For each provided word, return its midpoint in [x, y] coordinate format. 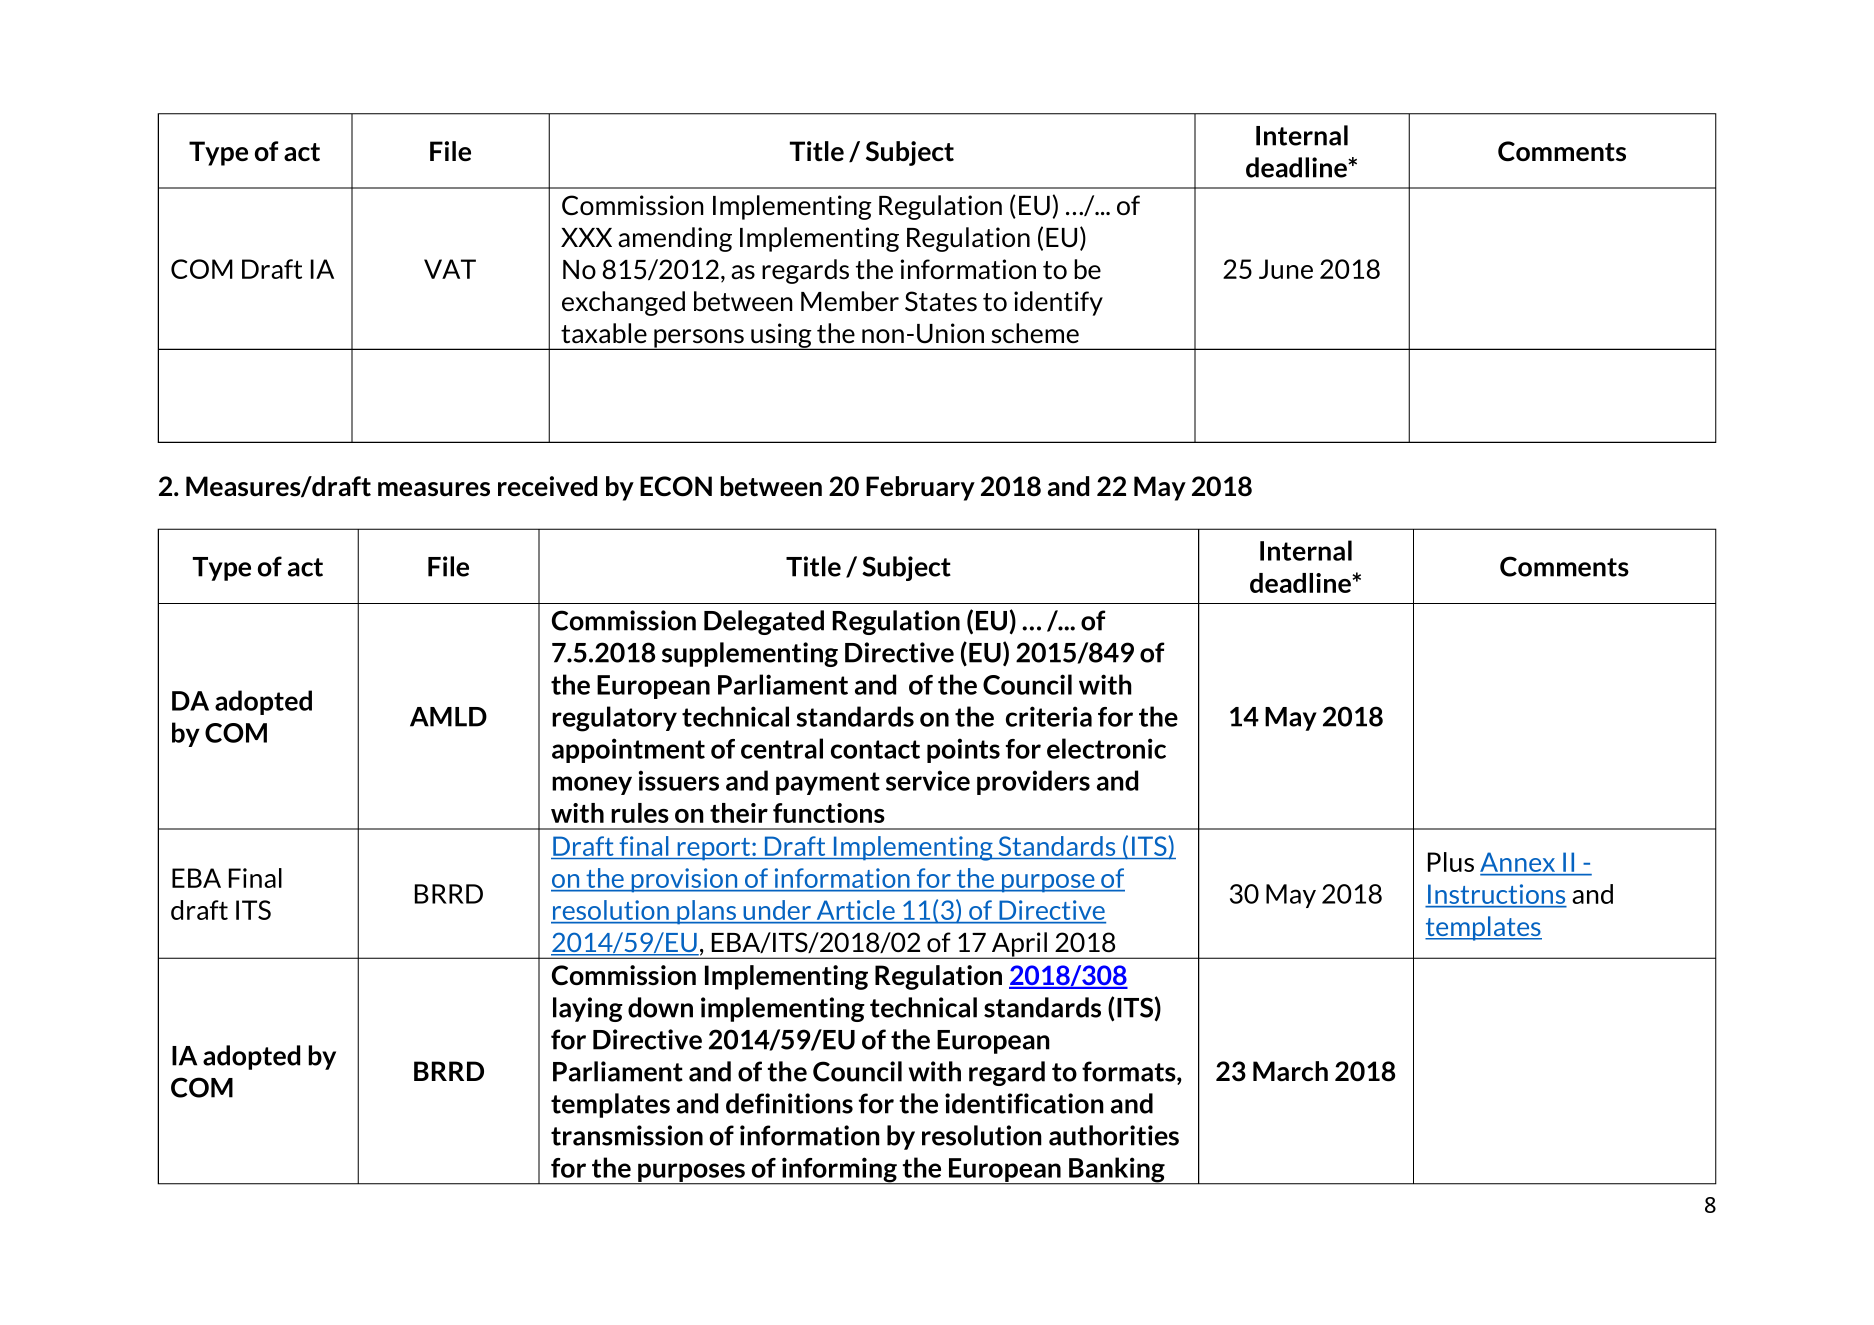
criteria [1049, 716]
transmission [627, 1135]
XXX [586, 237]
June [1286, 269]
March [1290, 1071]
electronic [1106, 748]
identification [1024, 1103]
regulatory [614, 719]
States [941, 301]
